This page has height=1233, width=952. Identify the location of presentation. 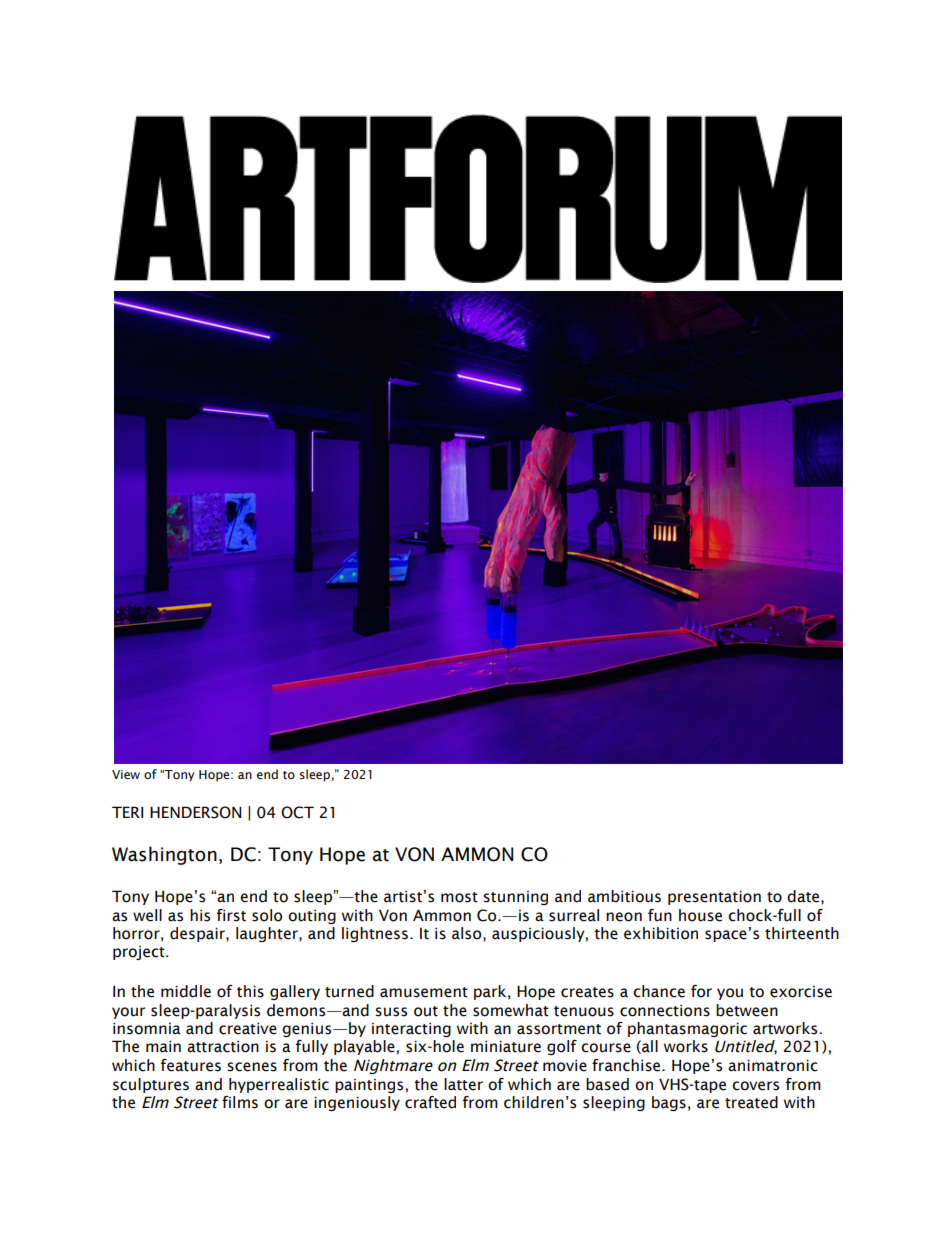
(714, 897).
